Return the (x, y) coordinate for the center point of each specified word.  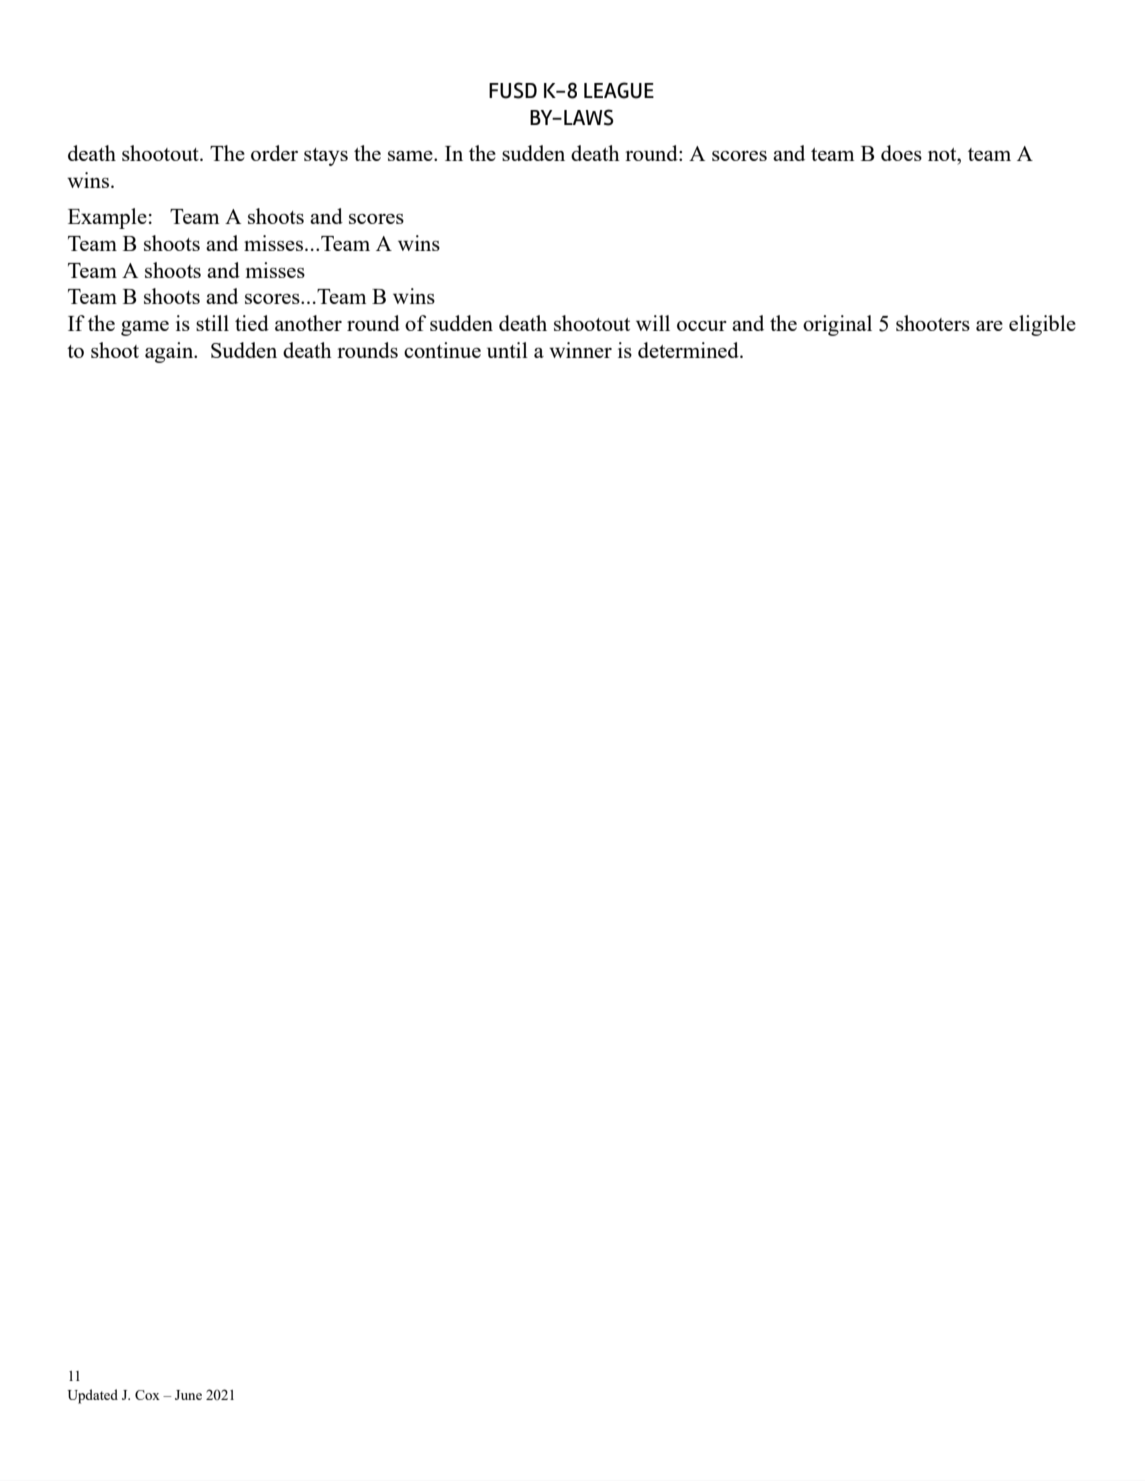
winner (580, 350)
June (188, 1395)
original (837, 325)
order (274, 153)
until (507, 350)
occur (702, 325)
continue (442, 350)
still (212, 323)
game (145, 328)
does (901, 153)
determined (689, 350)
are (989, 326)
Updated (93, 1396)
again (170, 352)
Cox (147, 1395)
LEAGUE (619, 90)
